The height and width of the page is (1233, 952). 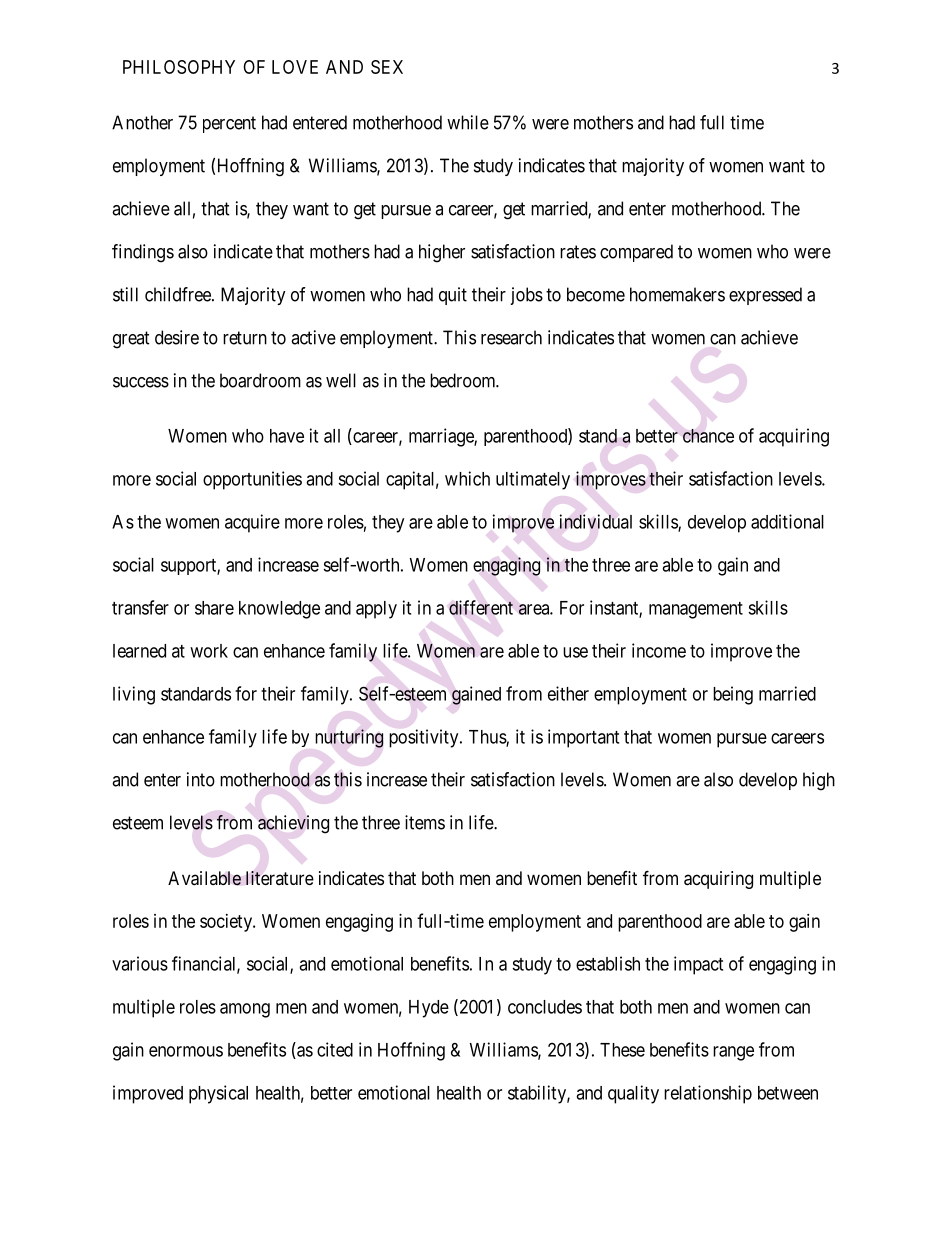 What do you see at coordinates (425, 738) in the page?
I see `positivity` at bounding box center [425, 738].
